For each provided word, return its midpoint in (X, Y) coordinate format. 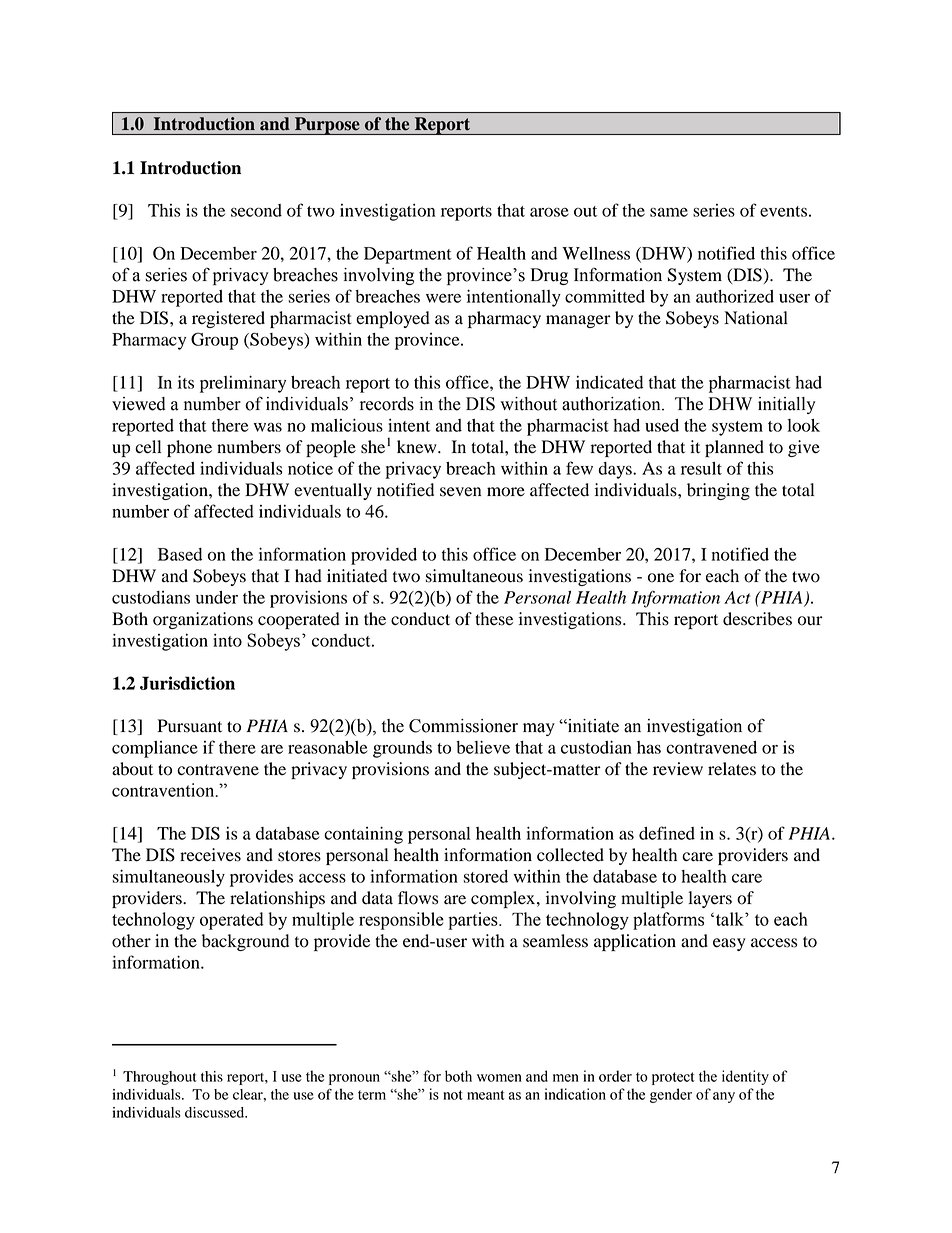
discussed (216, 1112)
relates (732, 769)
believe (483, 747)
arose (549, 212)
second (256, 210)
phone (189, 448)
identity (745, 1077)
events (783, 211)
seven (460, 492)
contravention (164, 790)
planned (734, 448)
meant (486, 1095)
